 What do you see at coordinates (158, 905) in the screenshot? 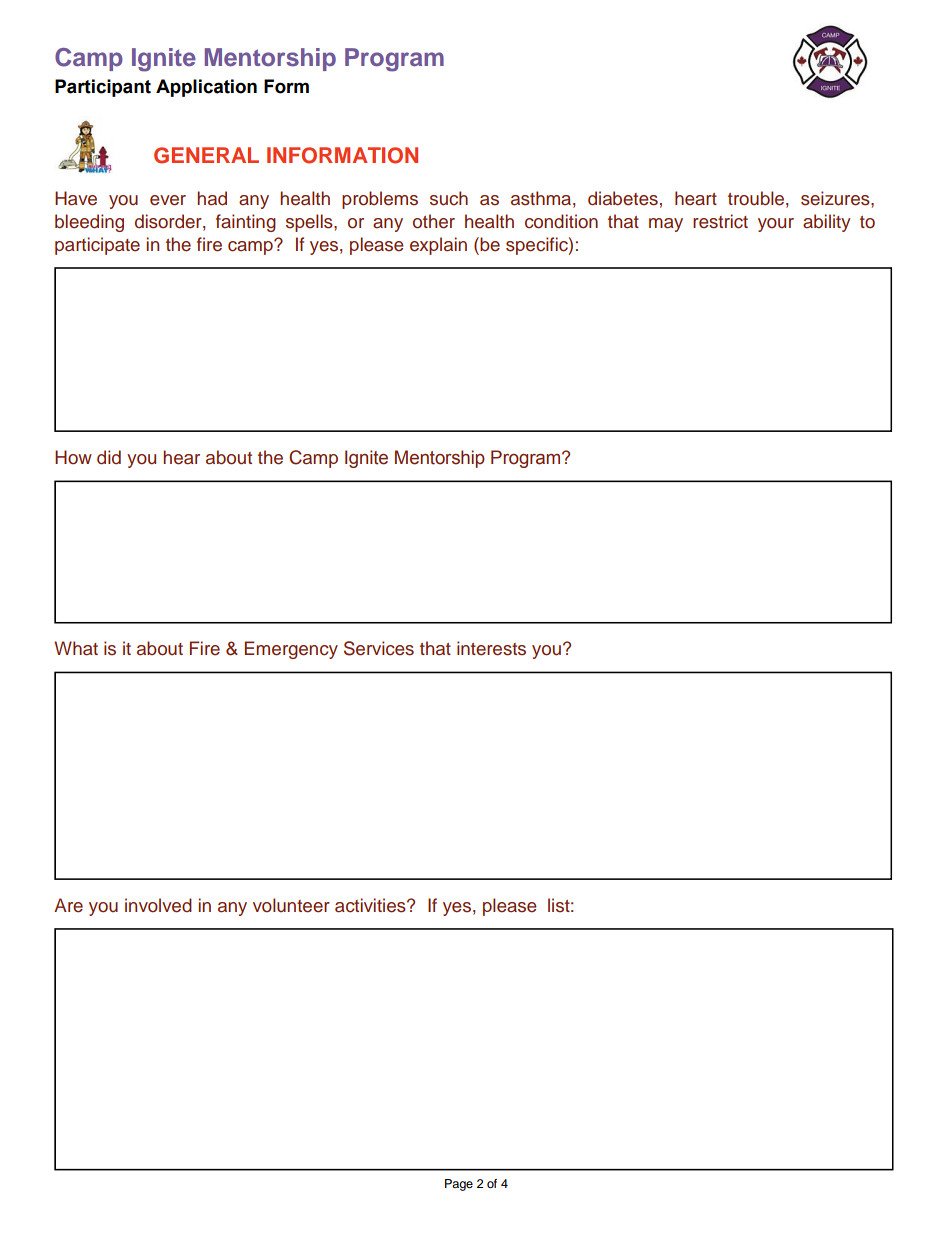
I see `involved` at bounding box center [158, 905].
